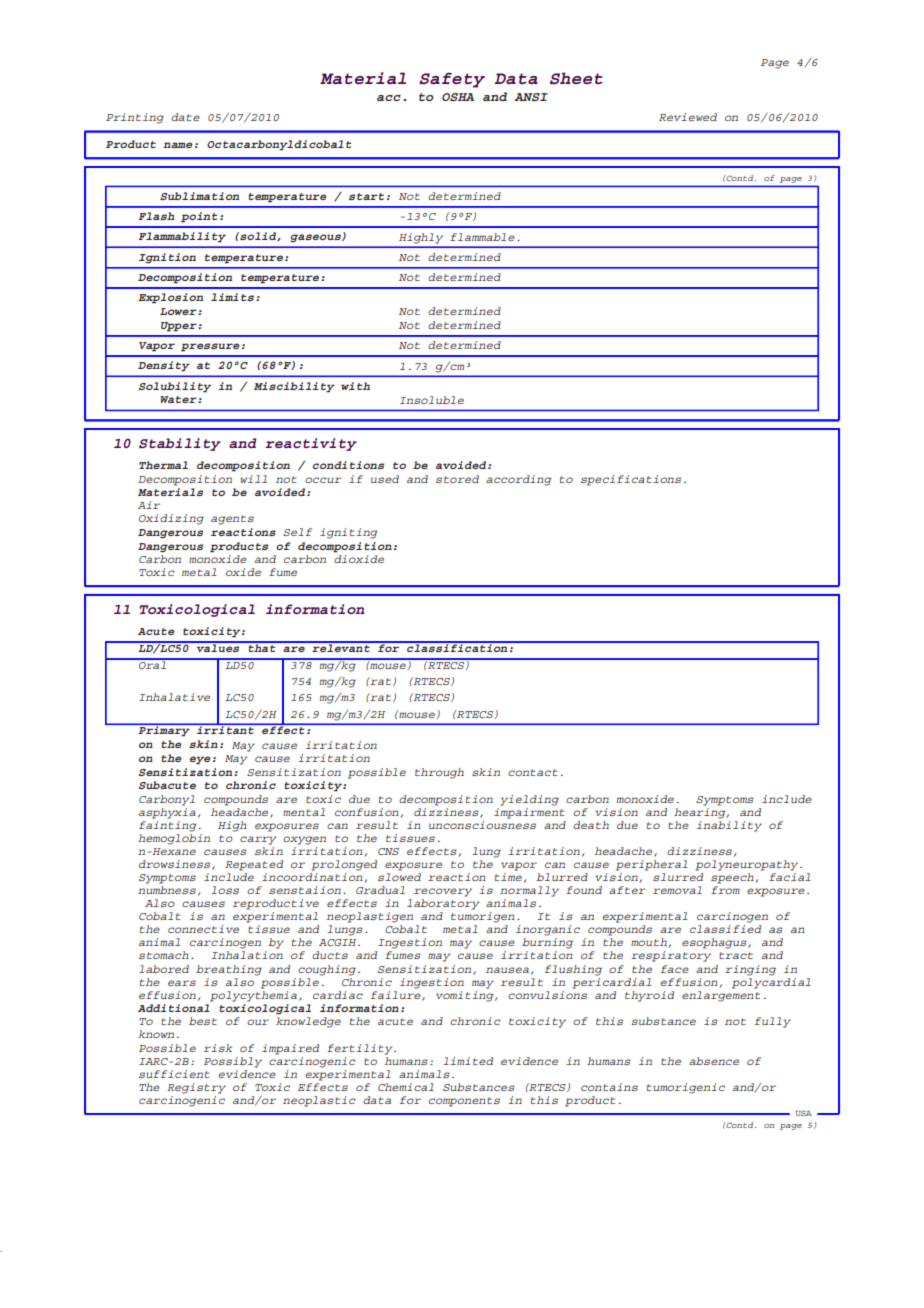 Image resolution: width=924 pixels, height=1308 pixels. I want to click on date, so click(185, 117).
